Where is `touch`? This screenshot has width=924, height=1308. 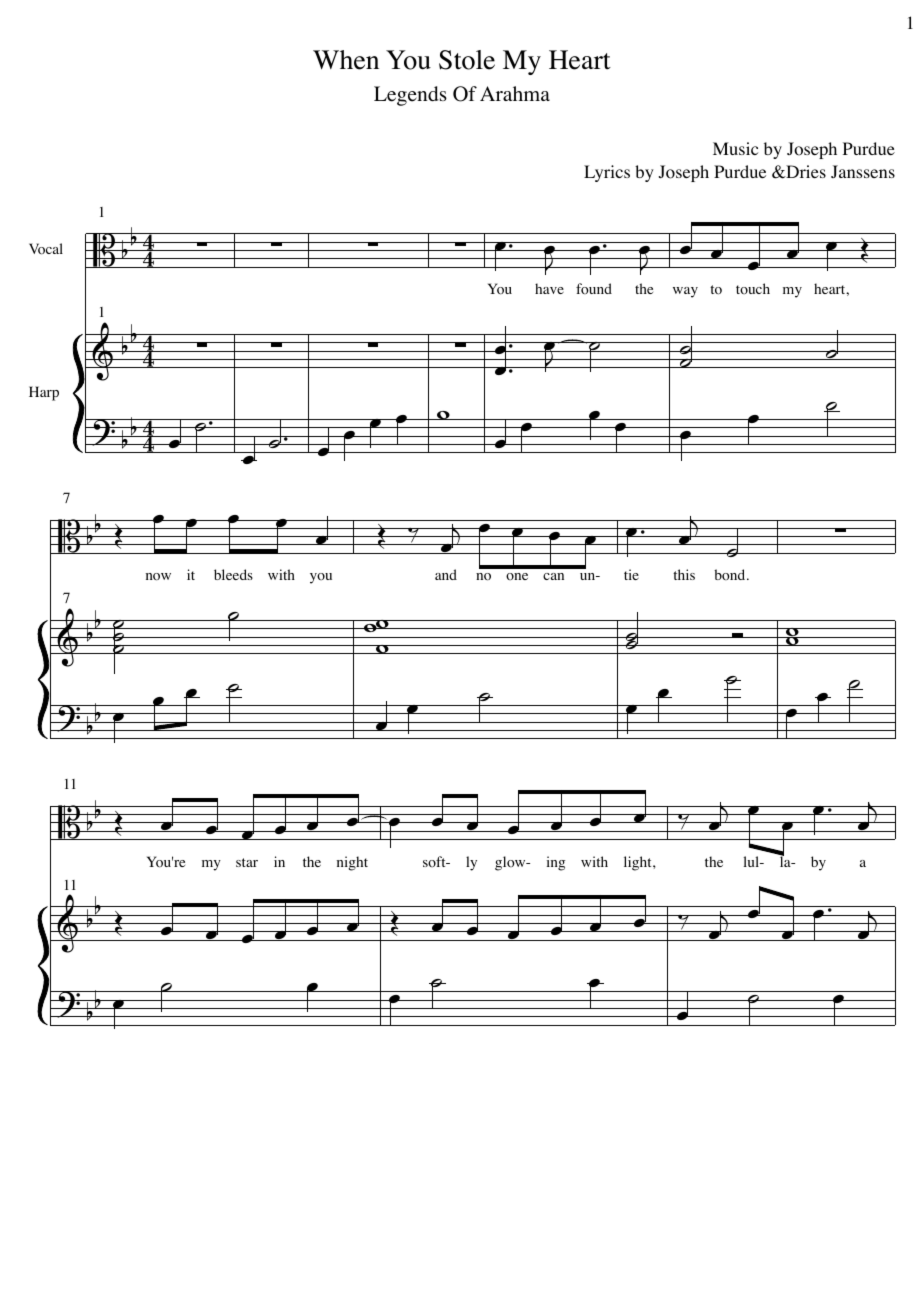
touch is located at coordinates (753, 289).
